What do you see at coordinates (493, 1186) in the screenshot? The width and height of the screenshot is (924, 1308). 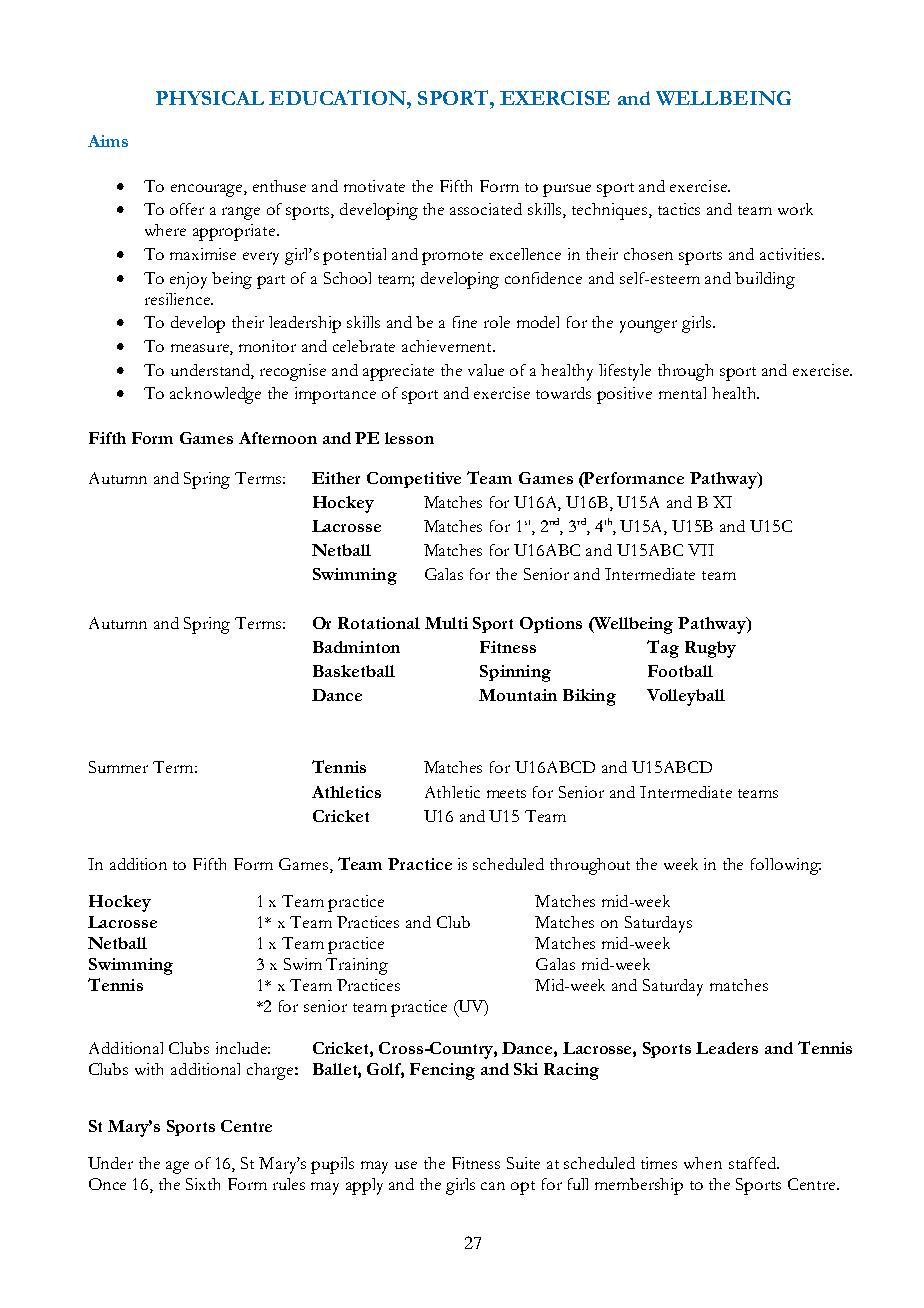 I see `can` at bounding box center [493, 1186].
